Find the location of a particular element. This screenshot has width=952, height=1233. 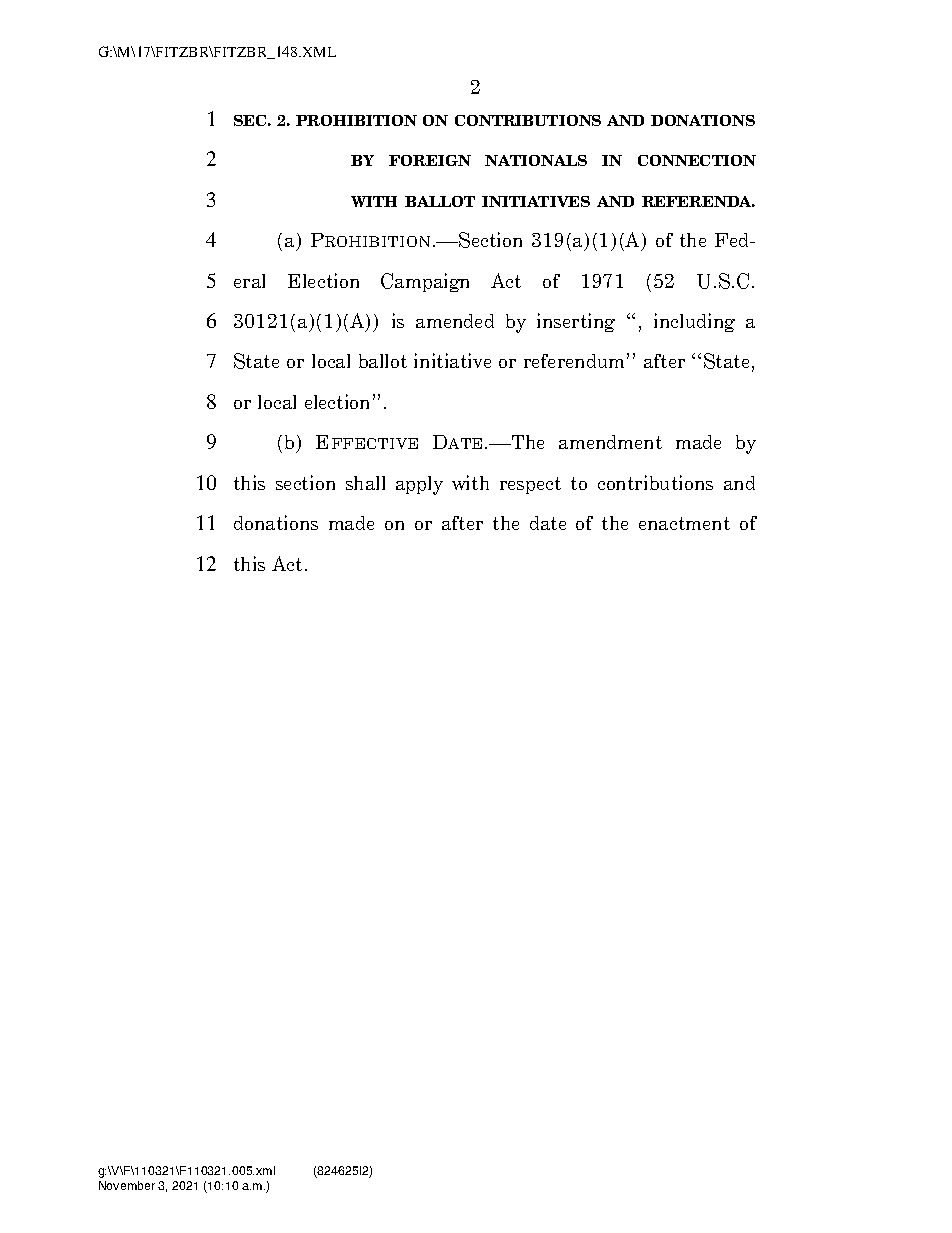

Campaign is located at coordinates (425, 282).
